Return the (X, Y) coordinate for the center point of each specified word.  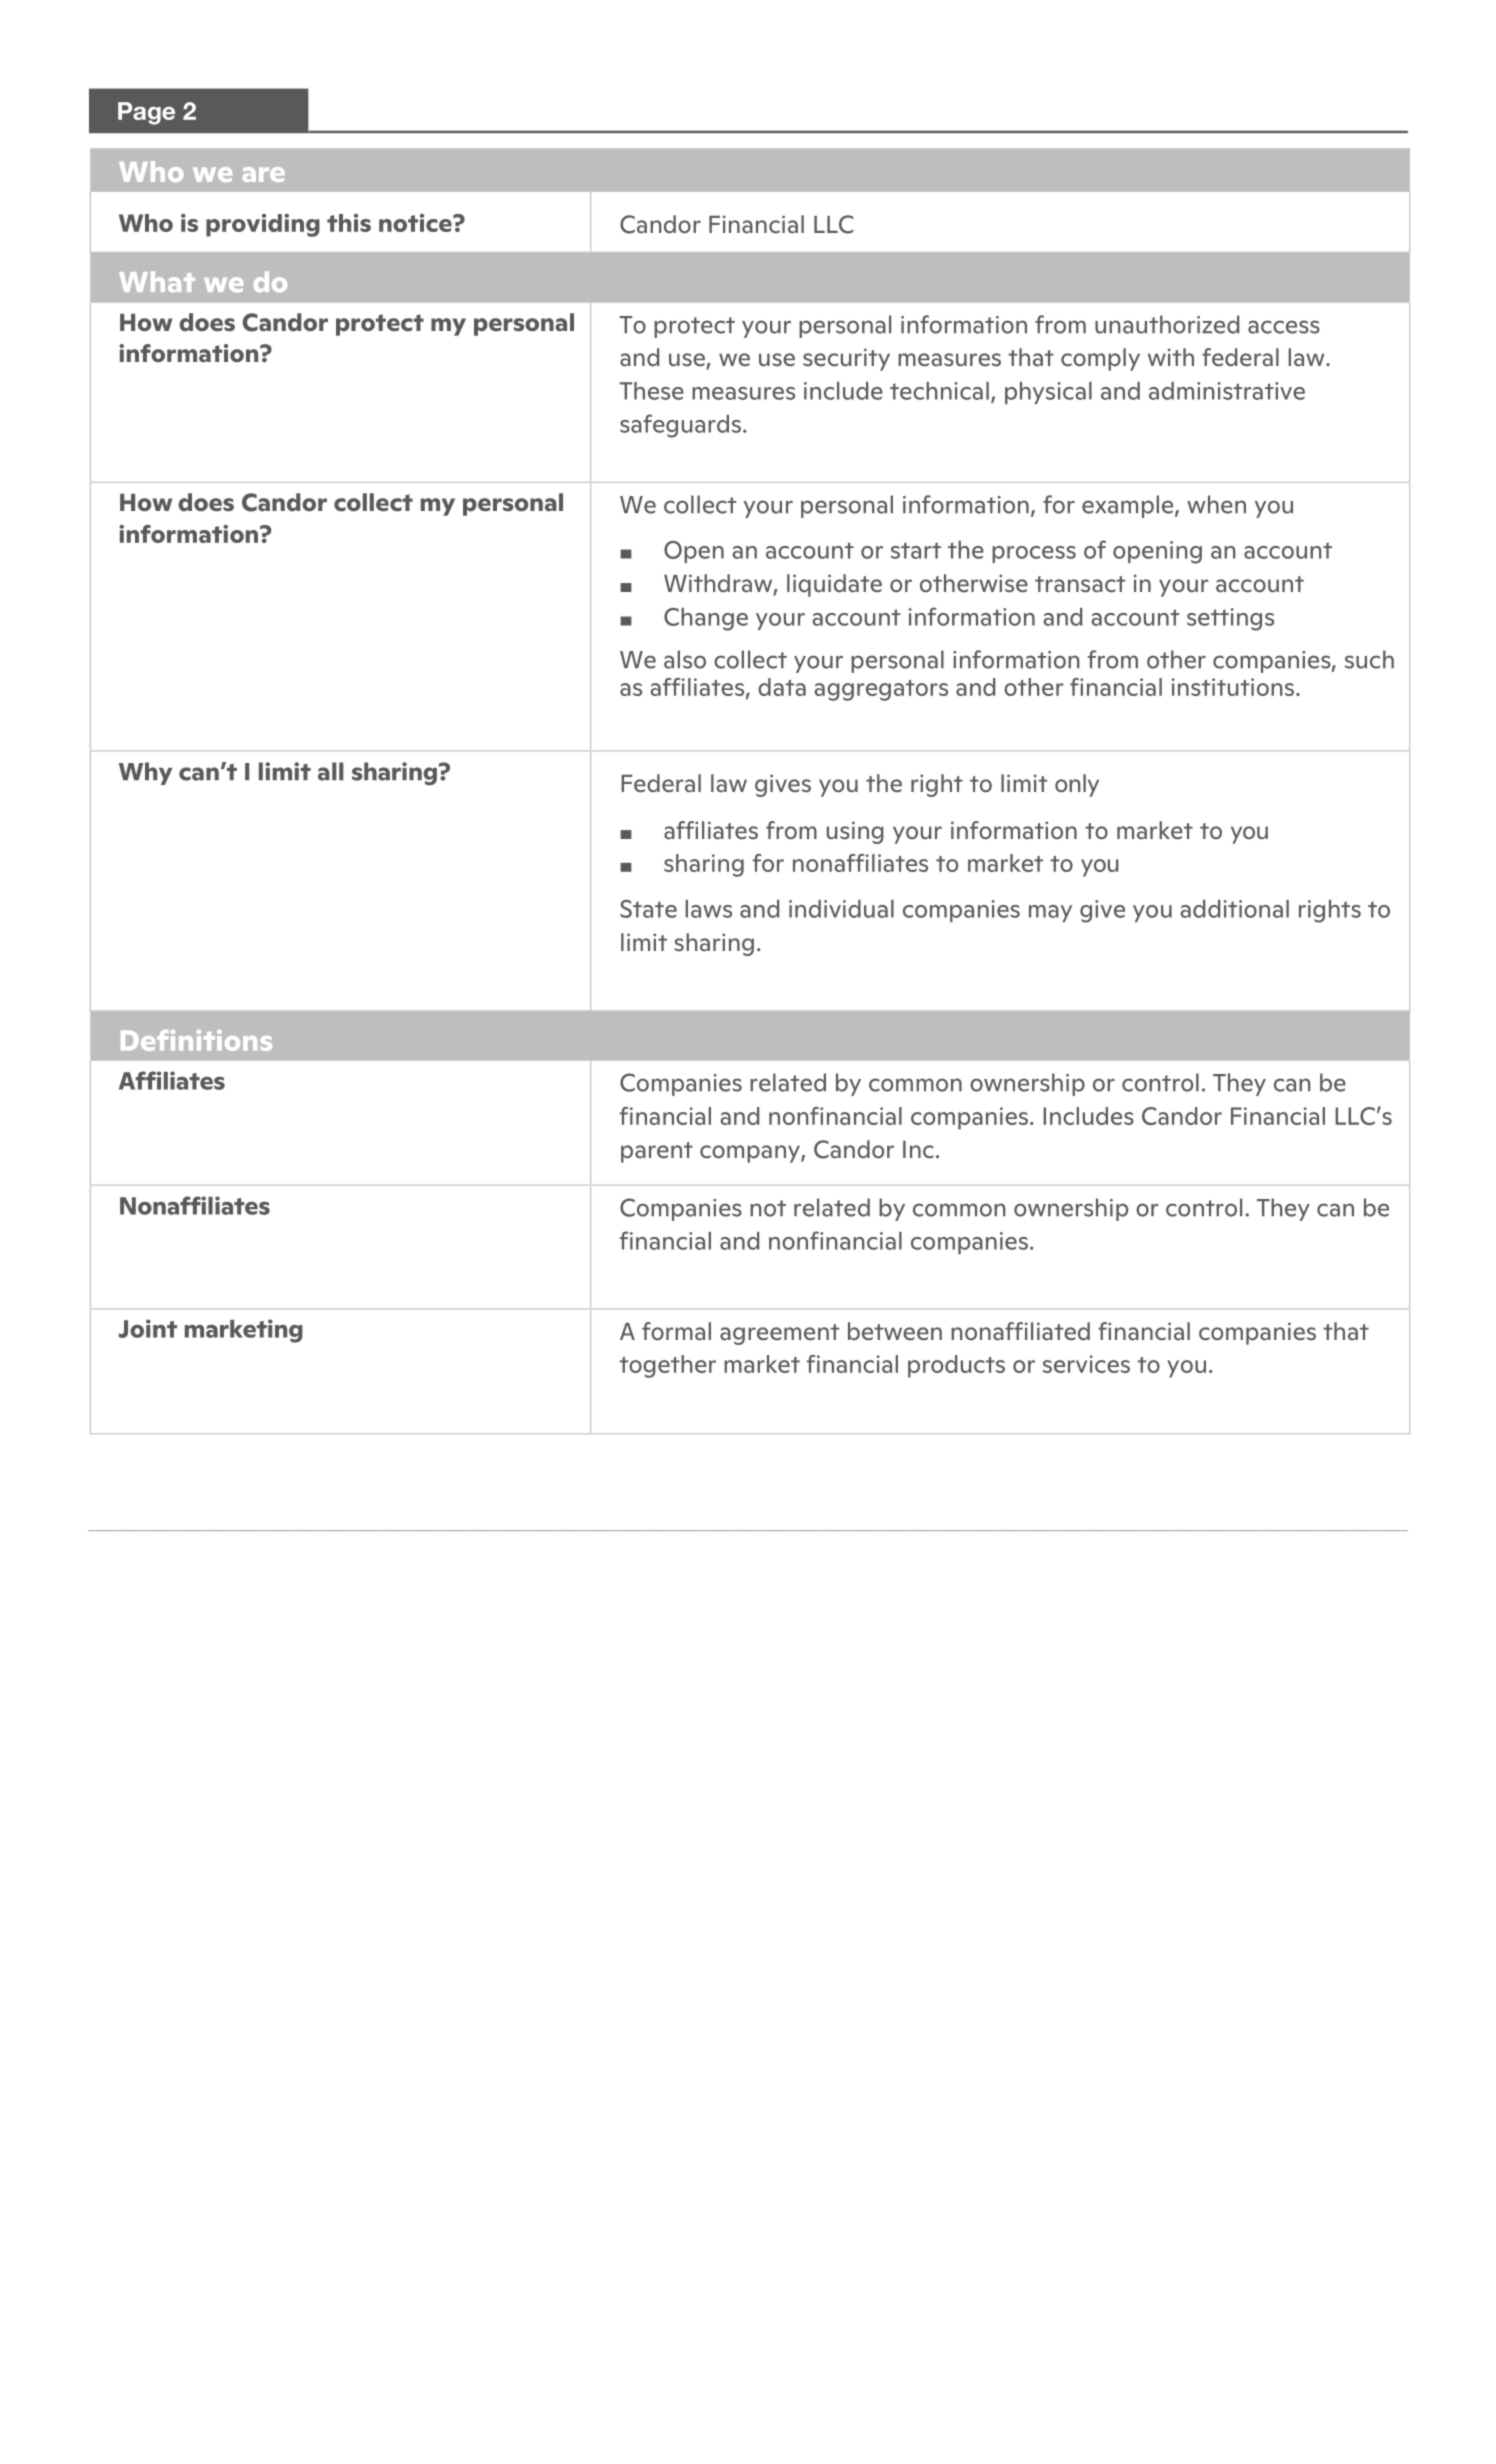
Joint (147, 1328)
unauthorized (1167, 324)
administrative (1227, 391)
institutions (1234, 687)
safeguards (680, 426)
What (157, 281)
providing (263, 225)
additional (1234, 909)
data (782, 687)
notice (416, 223)
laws (709, 909)
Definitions (196, 1040)
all (331, 771)
